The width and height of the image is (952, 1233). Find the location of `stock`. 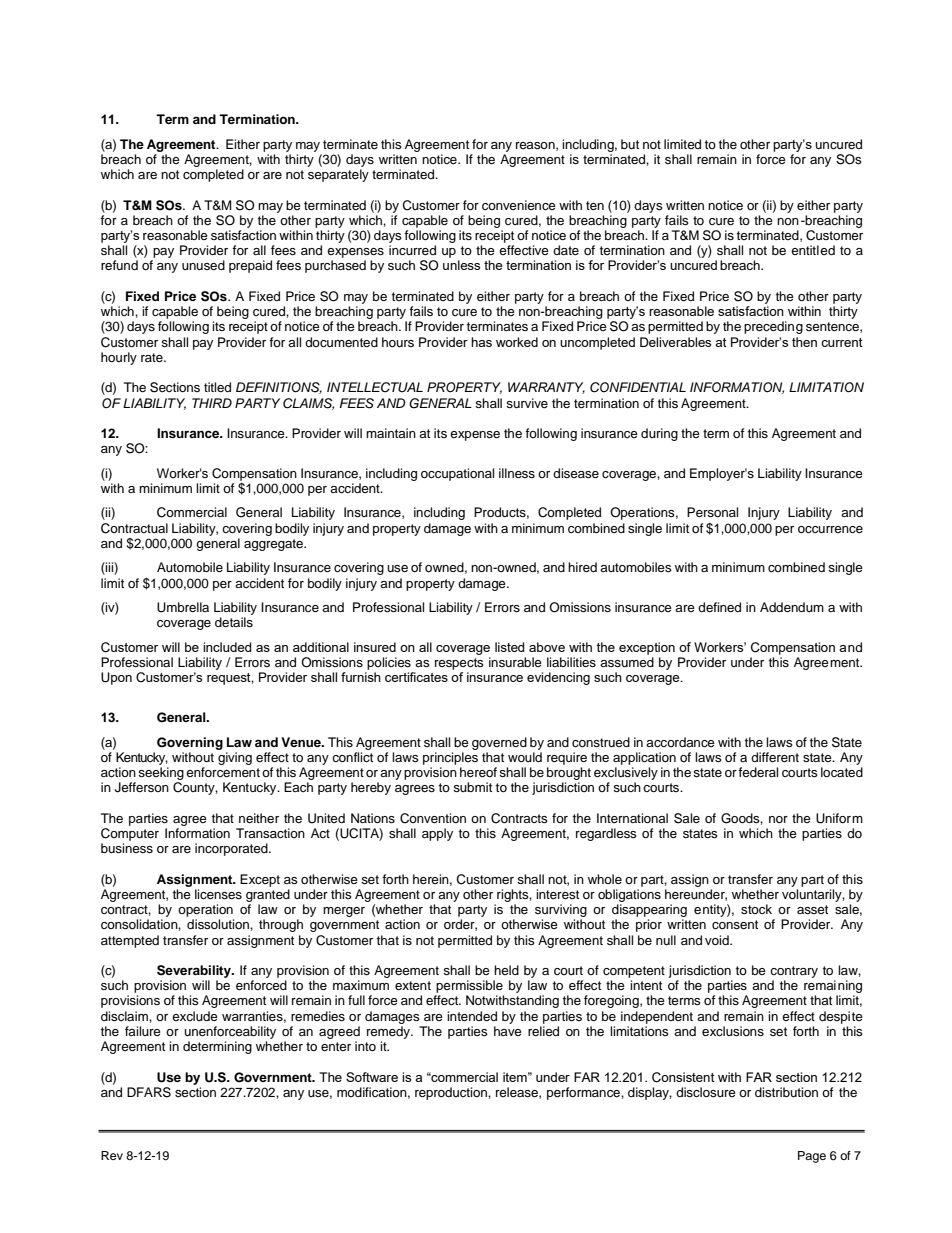

stock is located at coordinates (756, 909).
